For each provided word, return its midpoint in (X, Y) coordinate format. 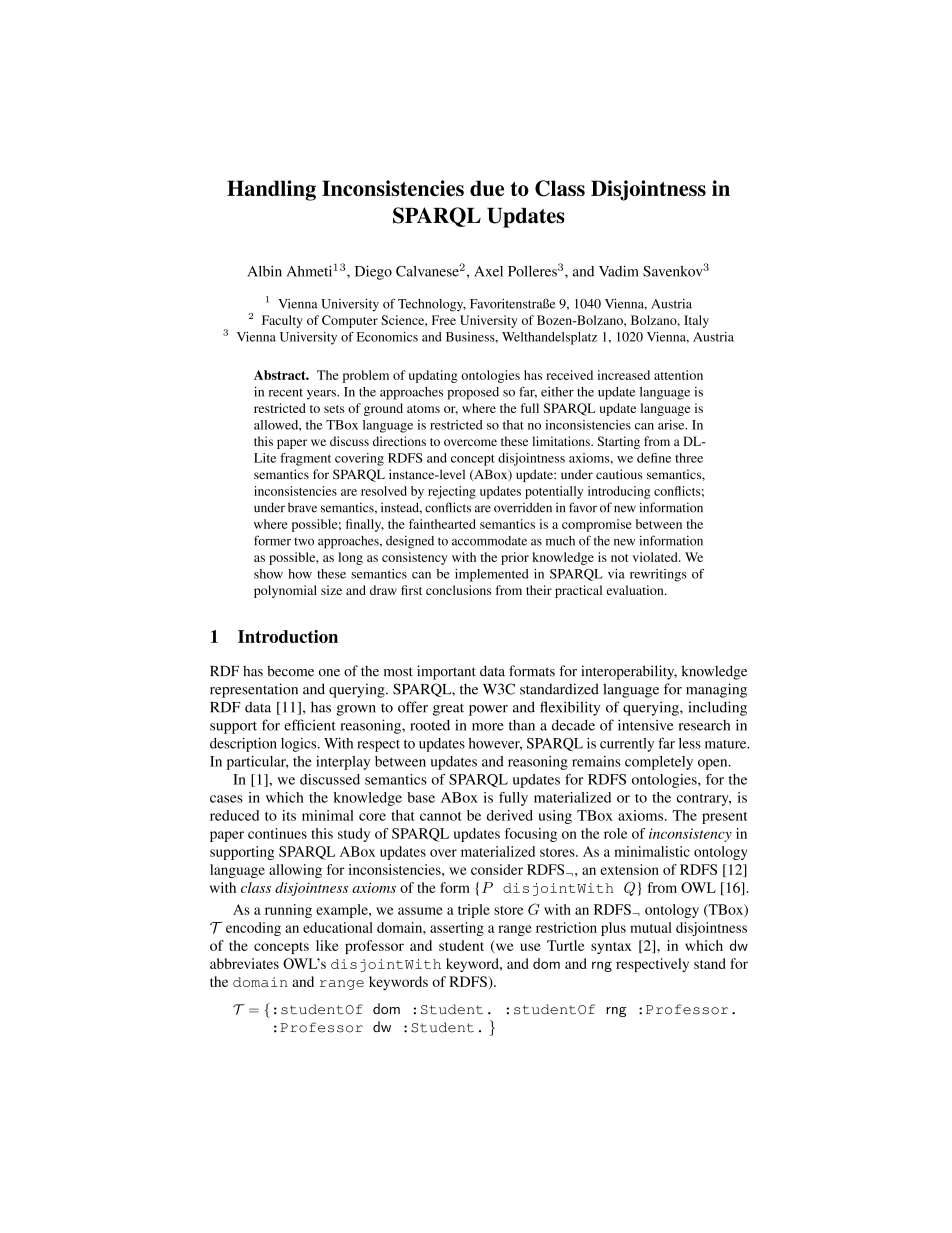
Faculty (282, 321)
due (487, 188)
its (289, 815)
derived (510, 815)
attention (678, 375)
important (446, 672)
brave (302, 507)
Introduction (288, 636)
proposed (473, 393)
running (288, 911)
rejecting (452, 492)
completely (659, 763)
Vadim (619, 271)
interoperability (629, 672)
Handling (271, 190)
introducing (619, 492)
